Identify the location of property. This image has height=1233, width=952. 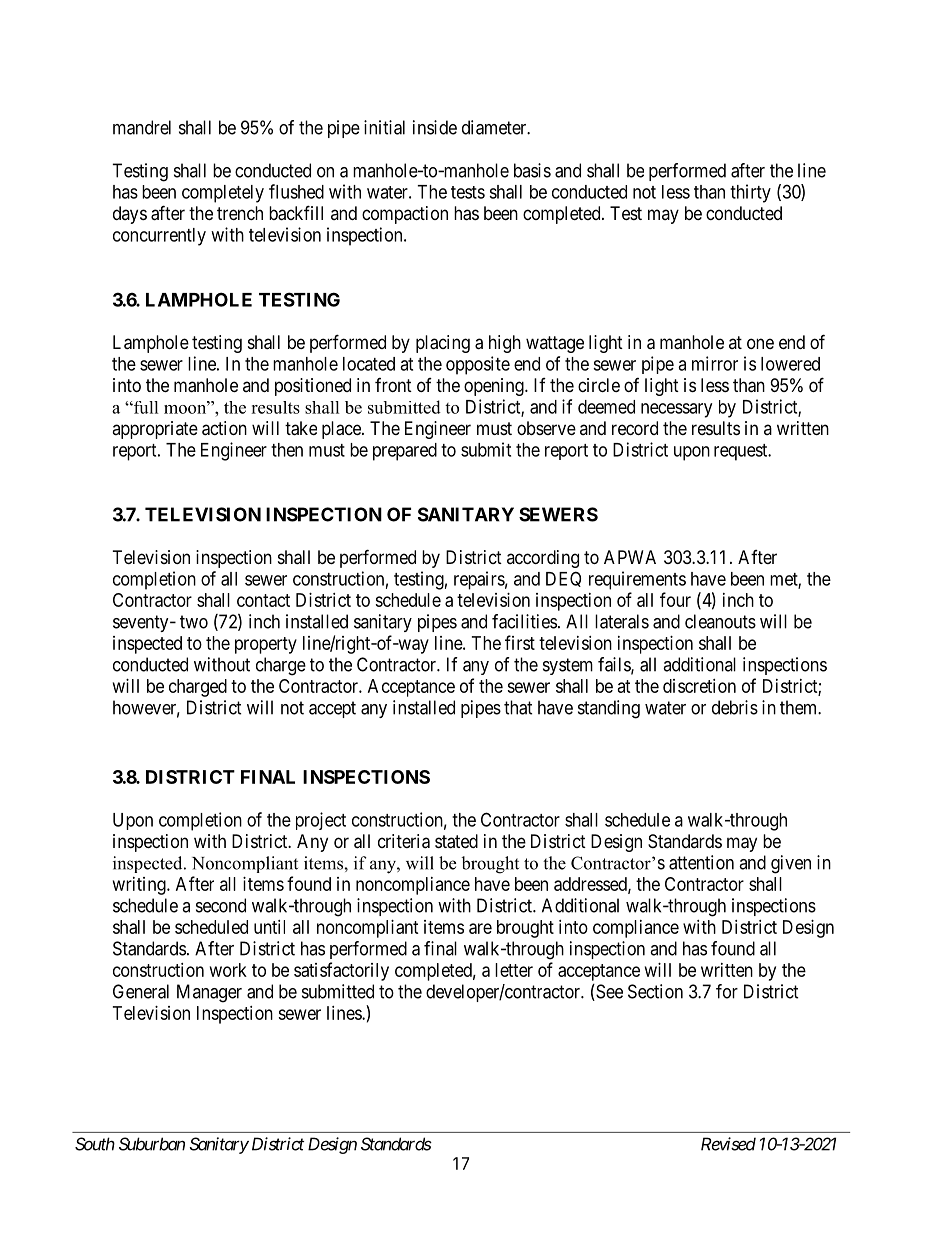
(266, 645).
